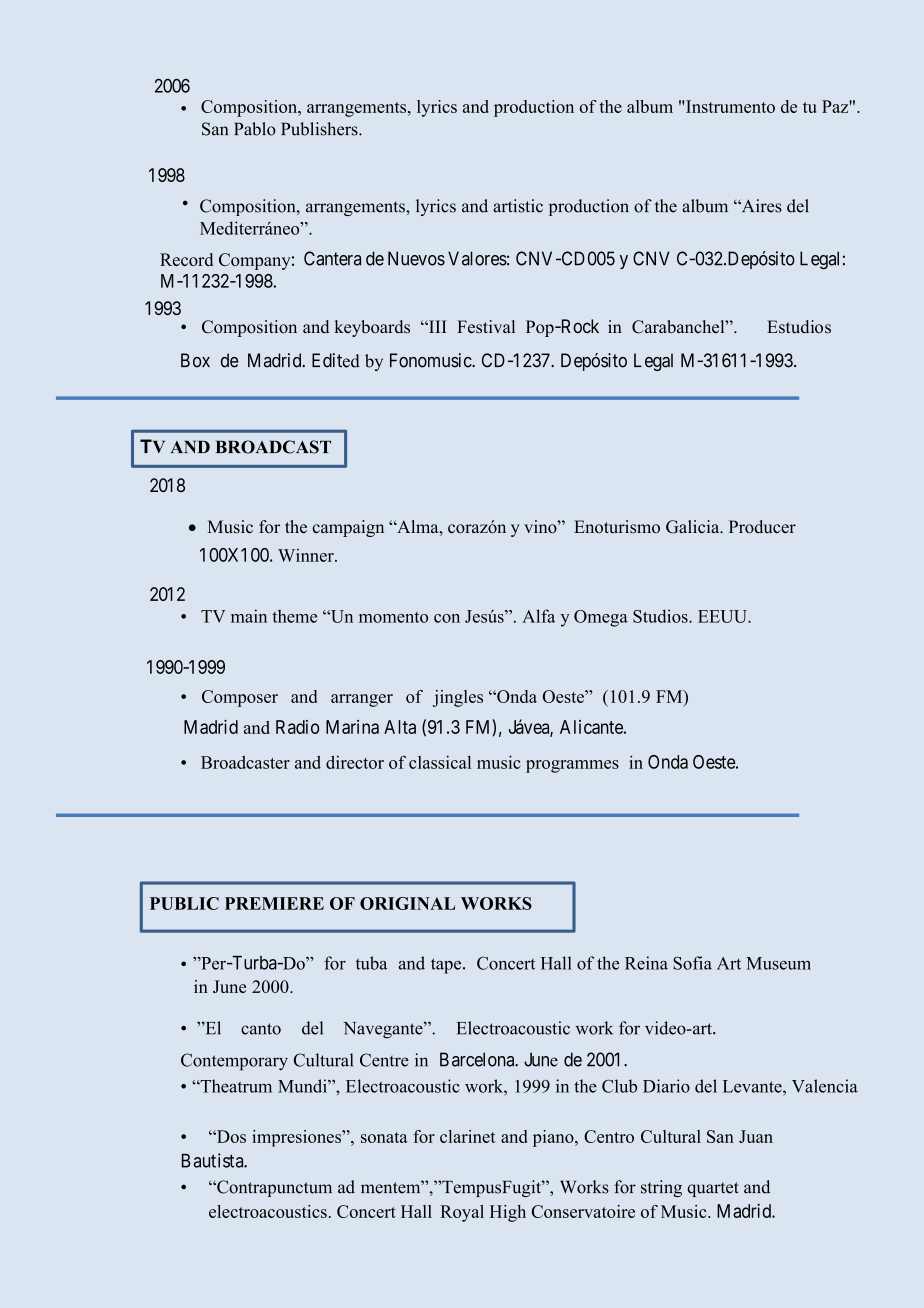  I want to click on artistic, so click(518, 206).
